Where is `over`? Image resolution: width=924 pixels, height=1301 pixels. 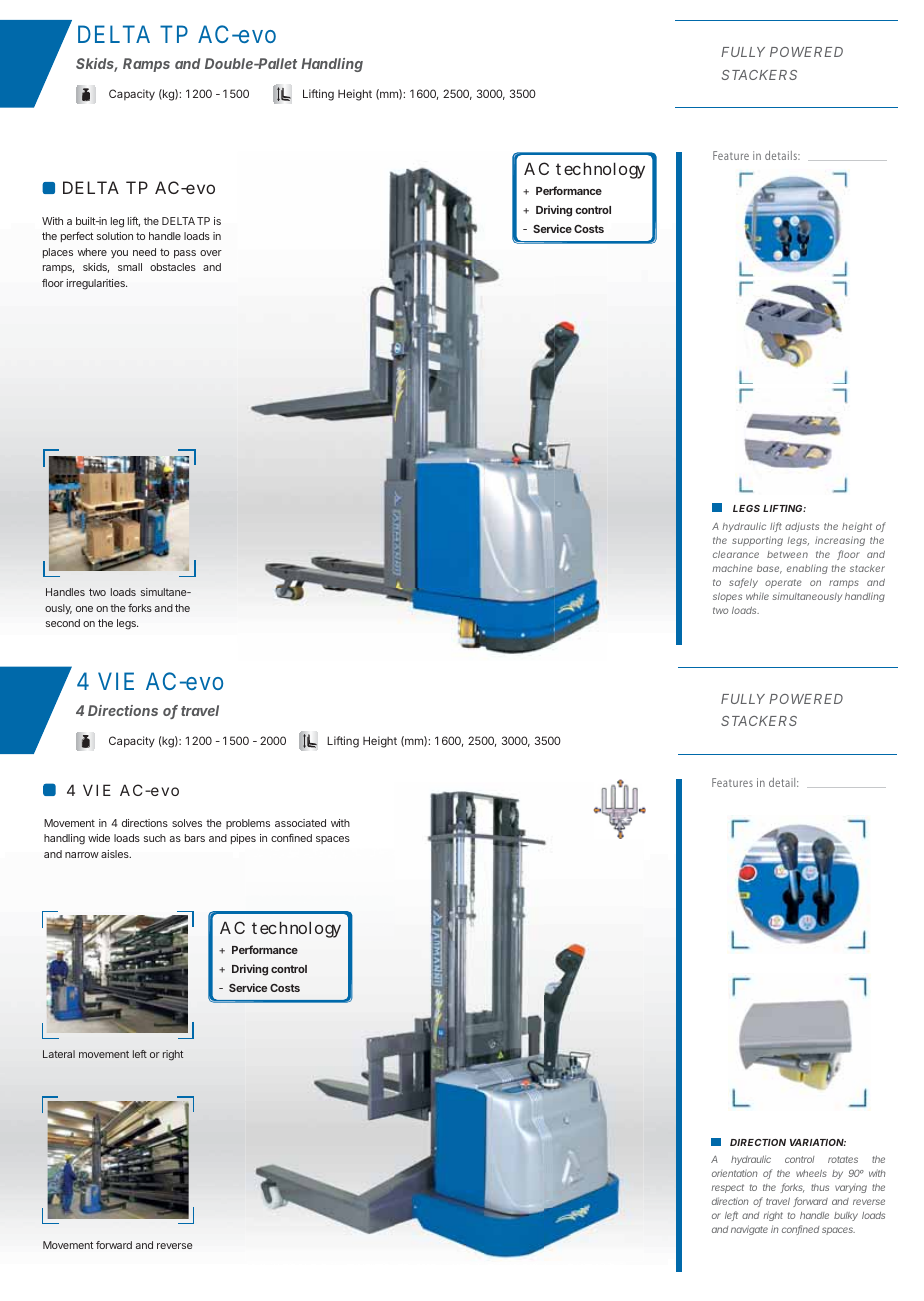
over is located at coordinates (211, 253).
